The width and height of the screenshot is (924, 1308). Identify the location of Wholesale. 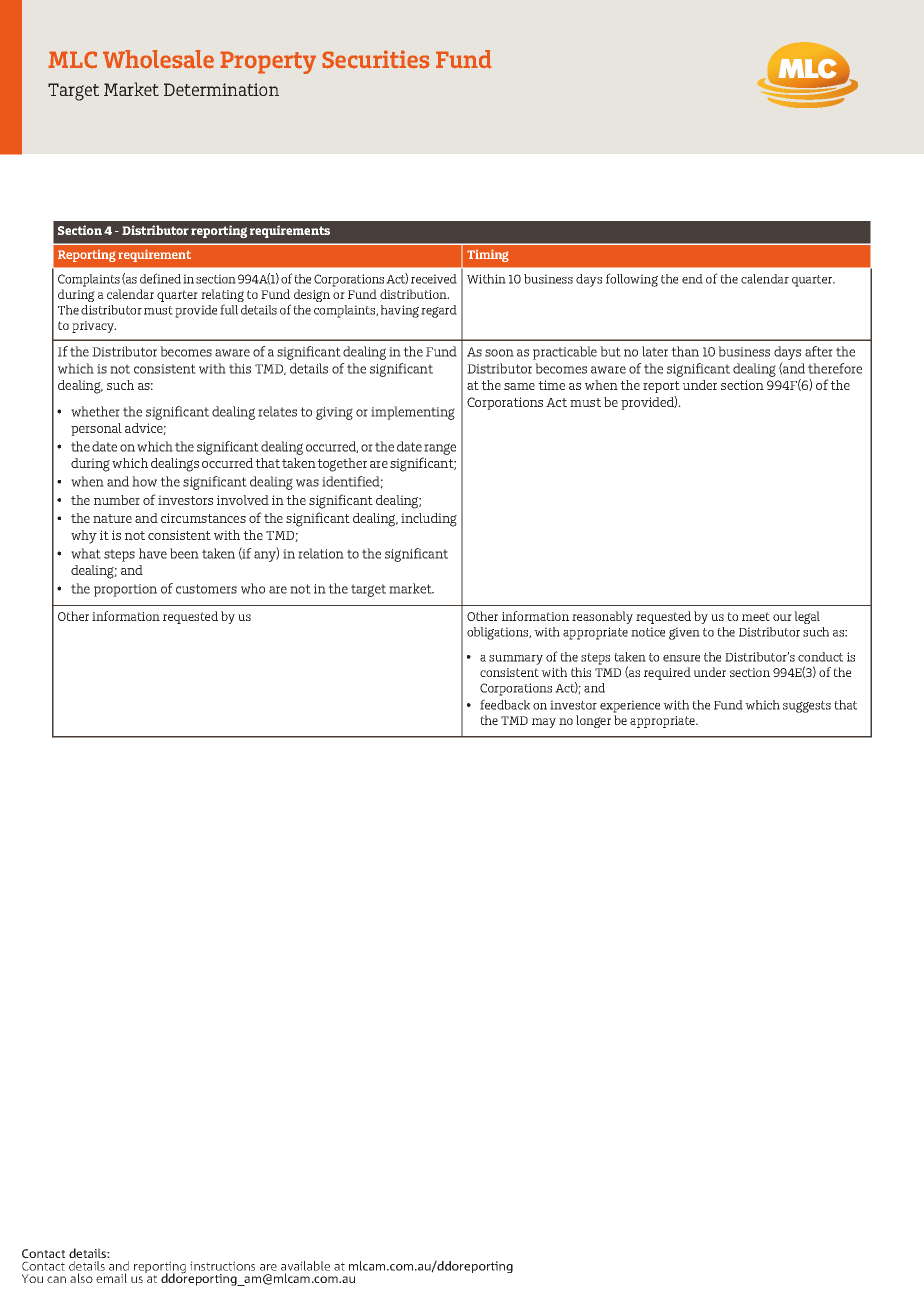
(158, 59).
